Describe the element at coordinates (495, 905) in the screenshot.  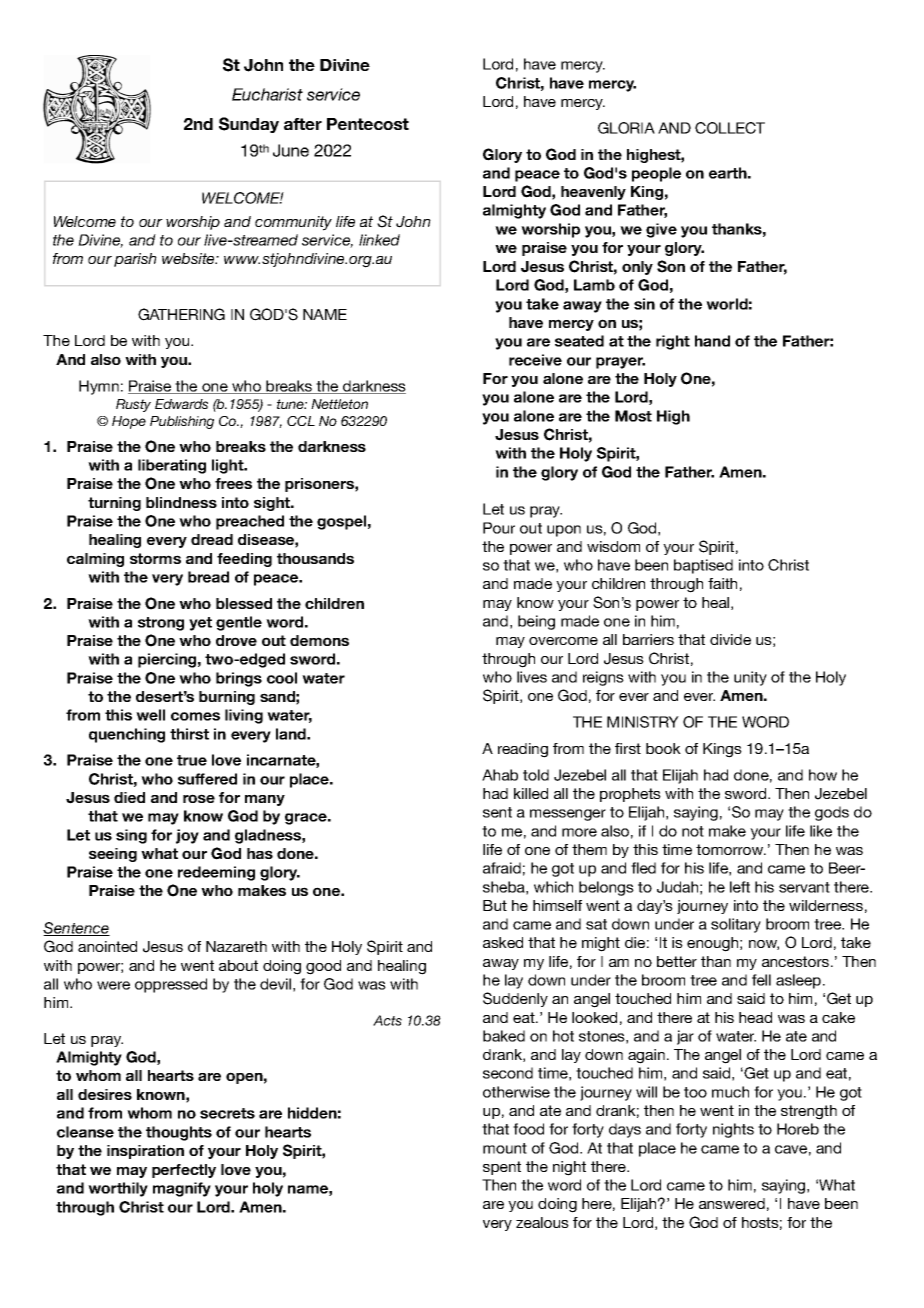
I see `But` at that location.
